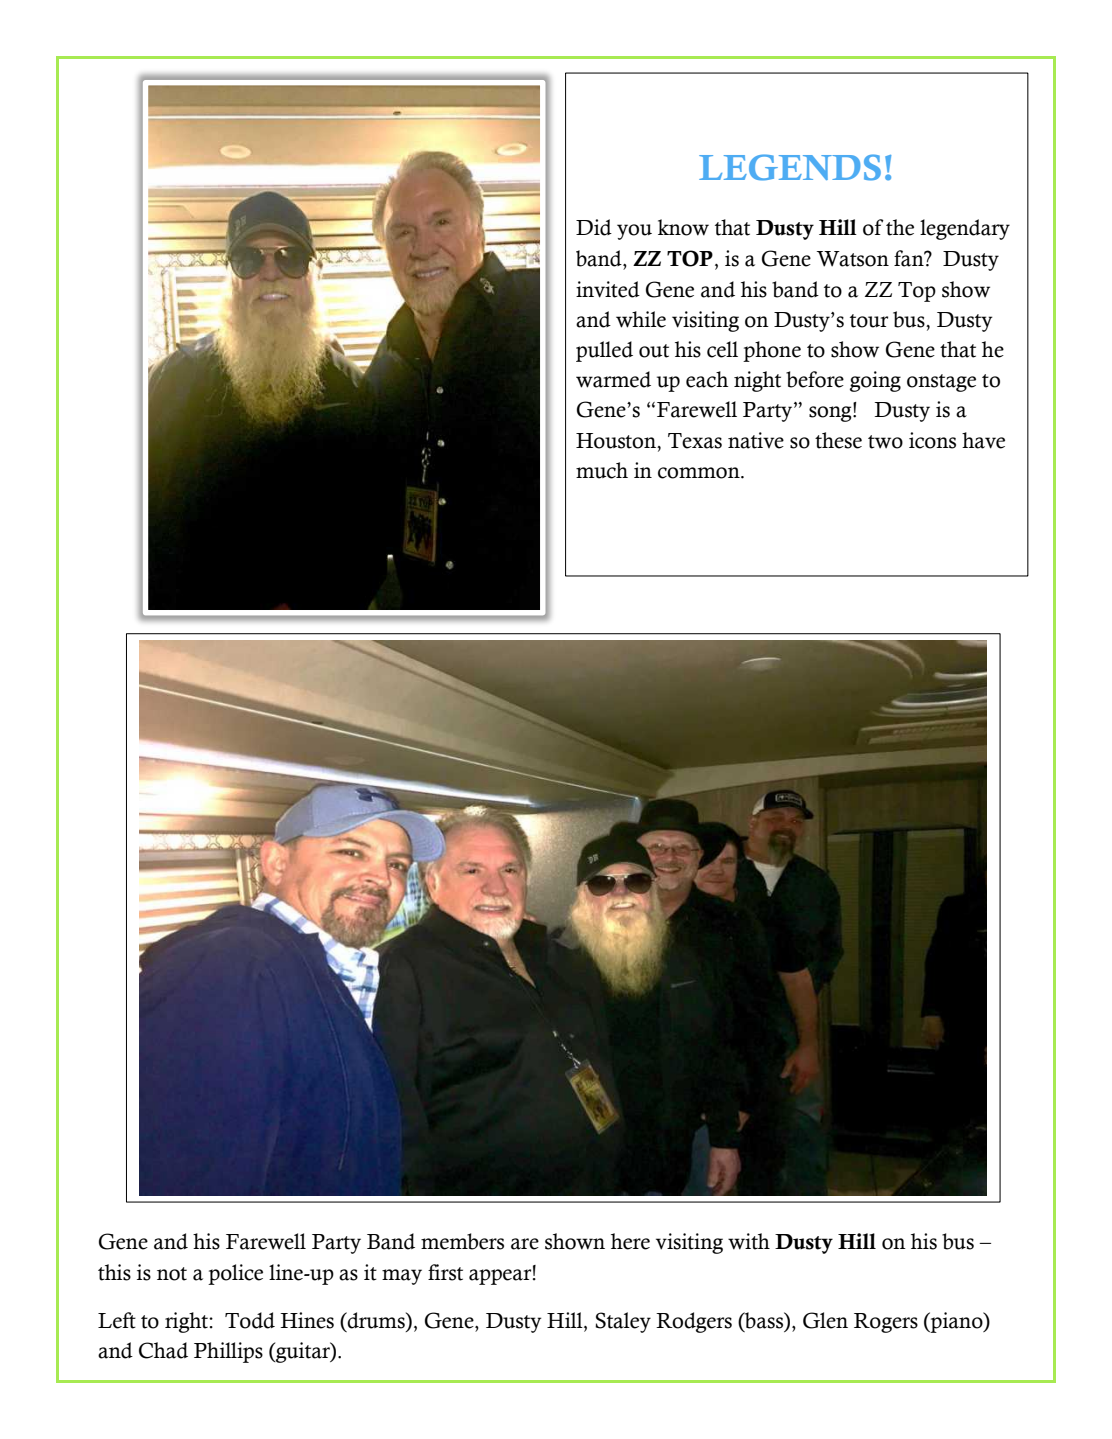 The width and height of the document is (1112, 1439). I want to click on common, so click(700, 473).
